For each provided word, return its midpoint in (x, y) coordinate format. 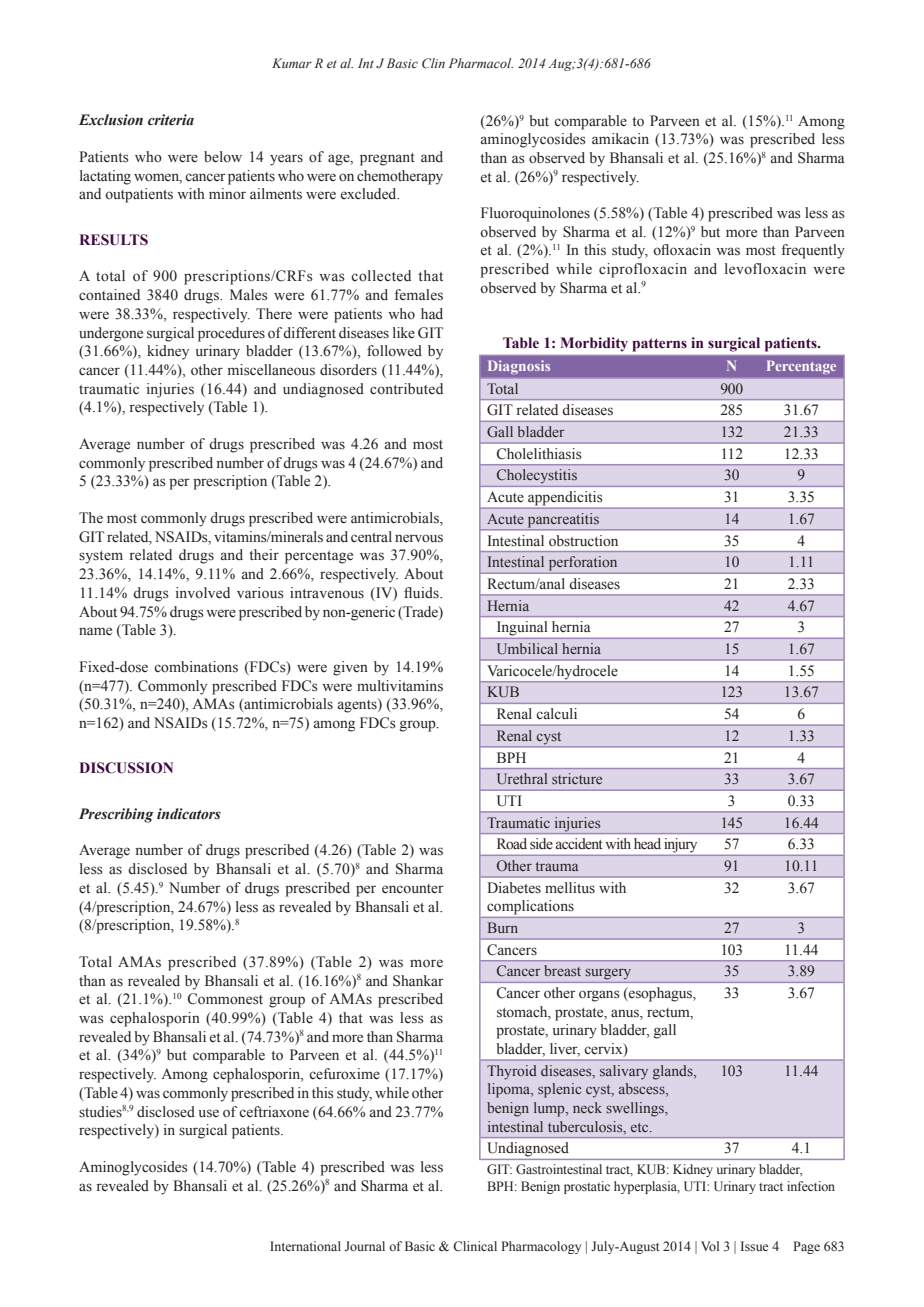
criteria (171, 120)
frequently (813, 251)
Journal (365, 1246)
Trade (420, 612)
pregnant (387, 159)
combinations (196, 667)
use (209, 1113)
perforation (583, 563)
